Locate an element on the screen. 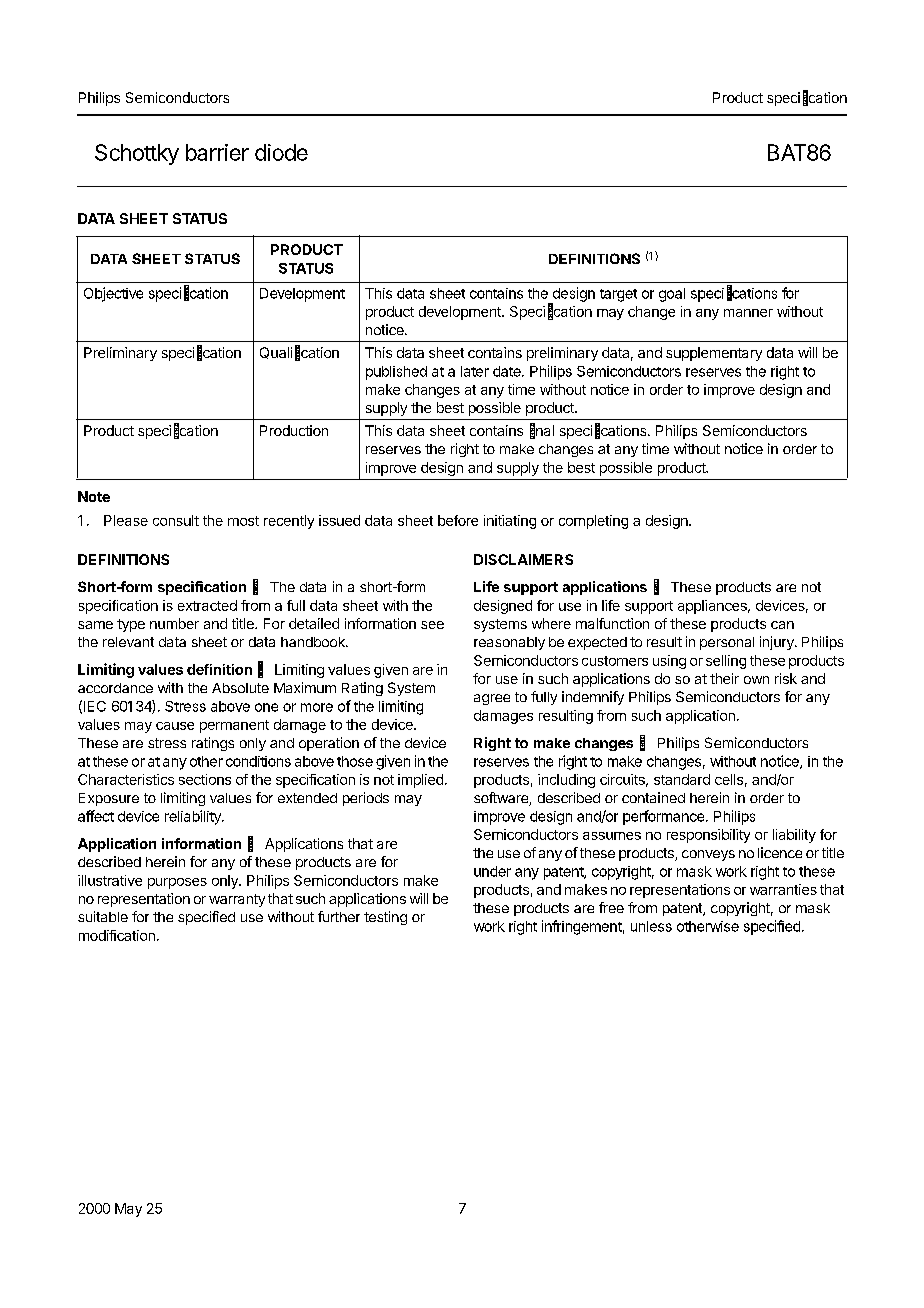 Image resolution: width=924 pixels, height=1308 pixels. goal is located at coordinates (672, 295).
